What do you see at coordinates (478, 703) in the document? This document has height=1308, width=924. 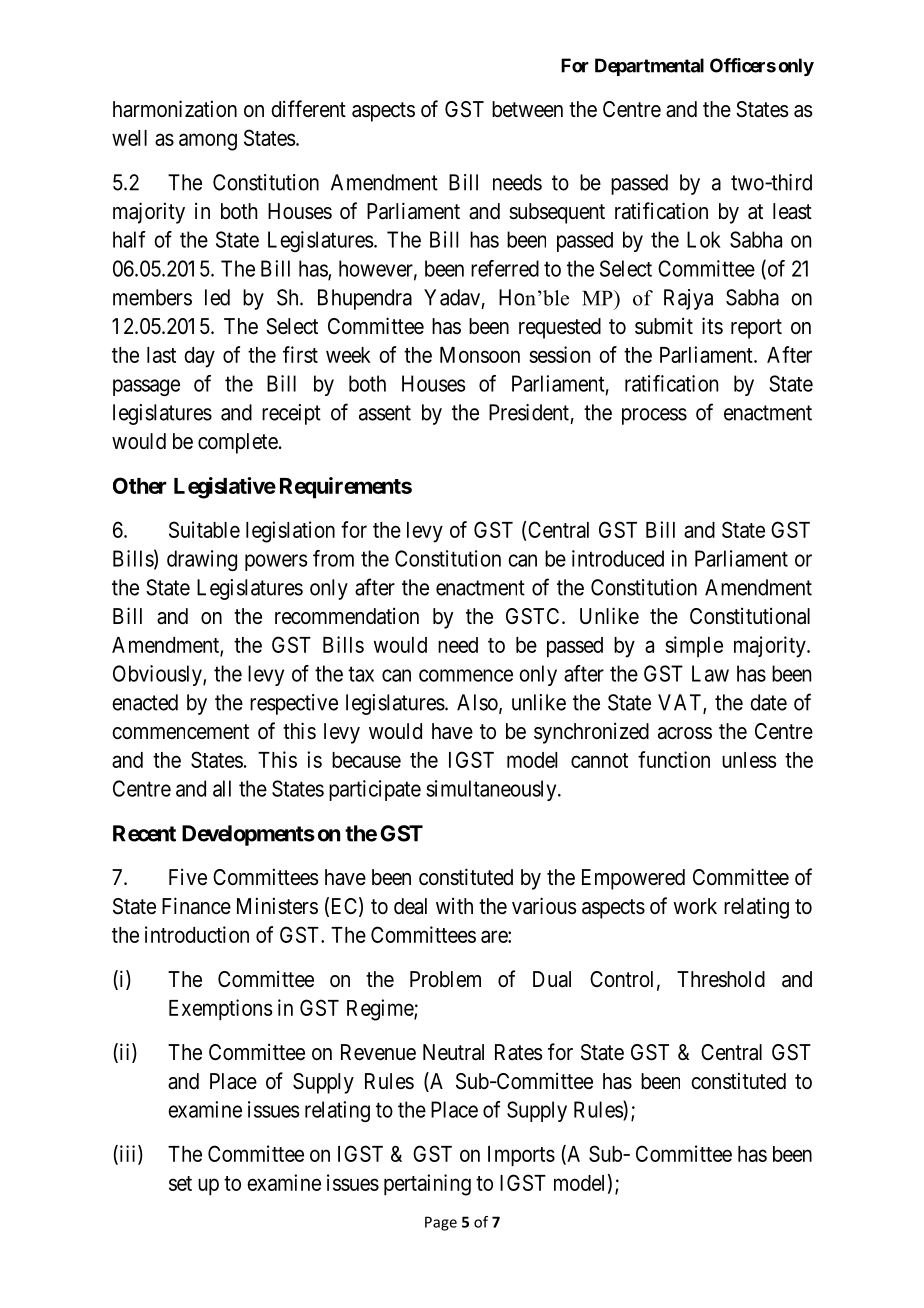 I see `Also` at bounding box center [478, 703].
